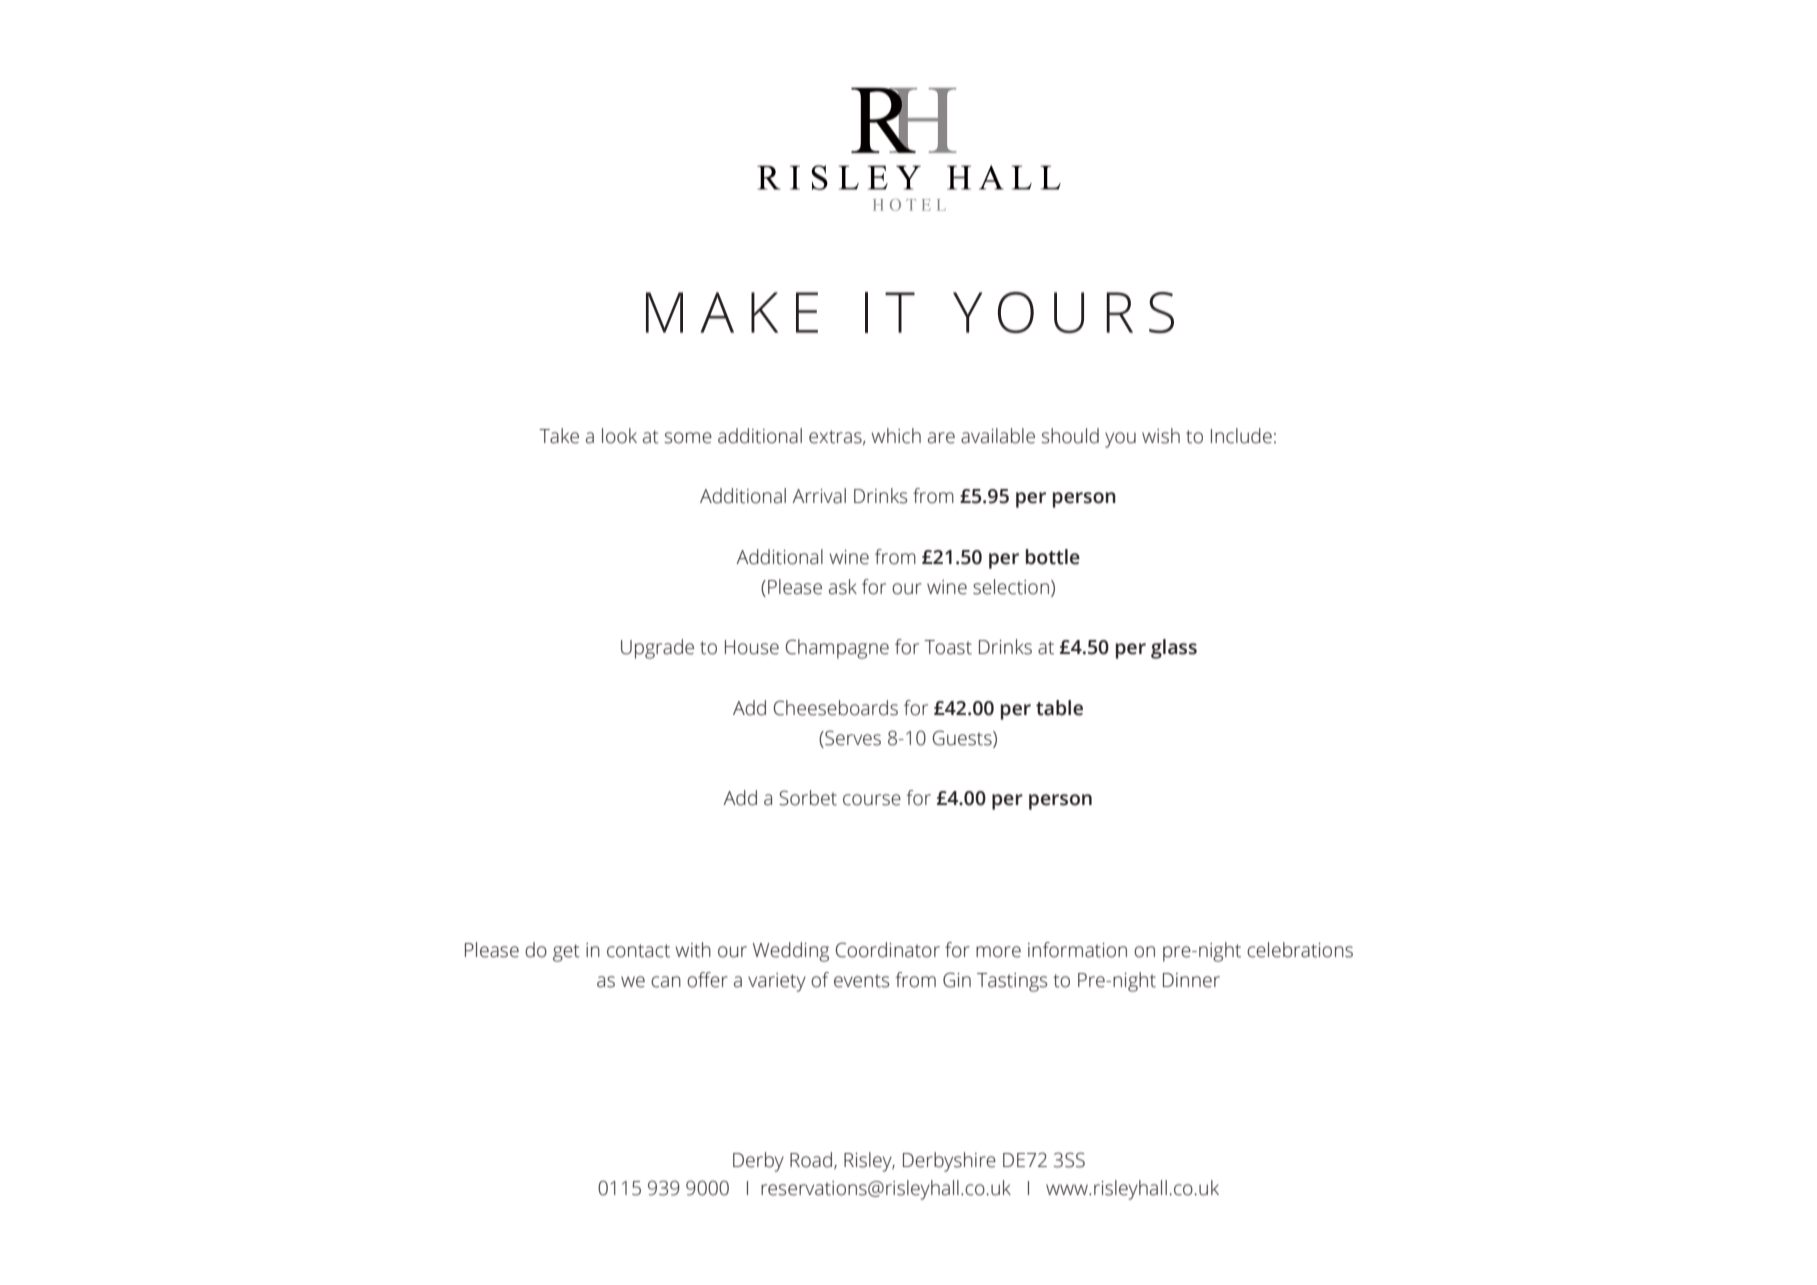  I want to click on Dinner, so click(1191, 980).
